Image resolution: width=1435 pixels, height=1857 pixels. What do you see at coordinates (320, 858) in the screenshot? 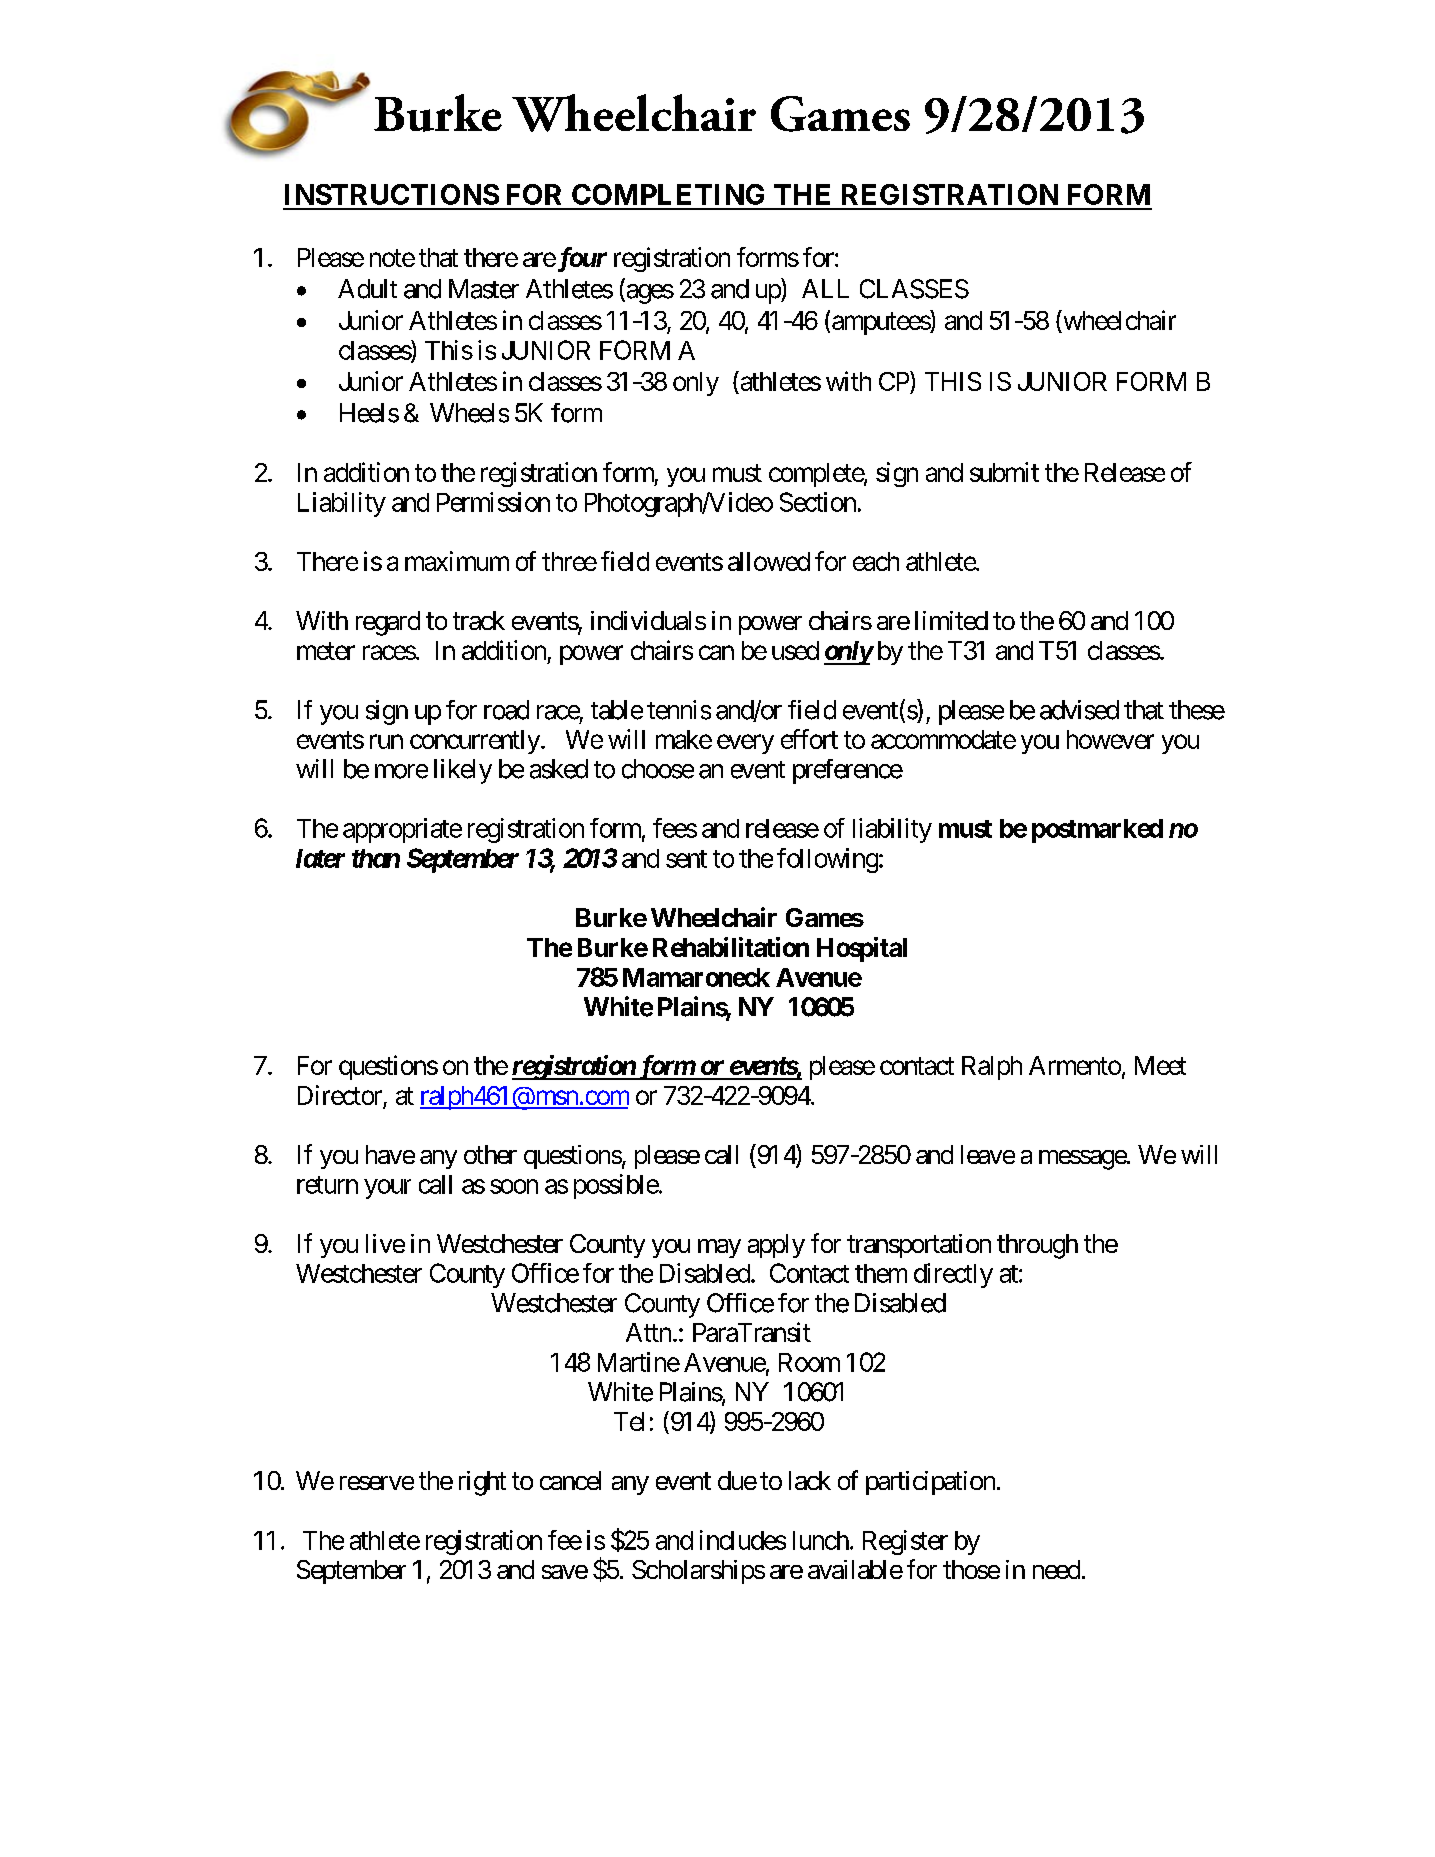
I see `later` at bounding box center [320, 858].
